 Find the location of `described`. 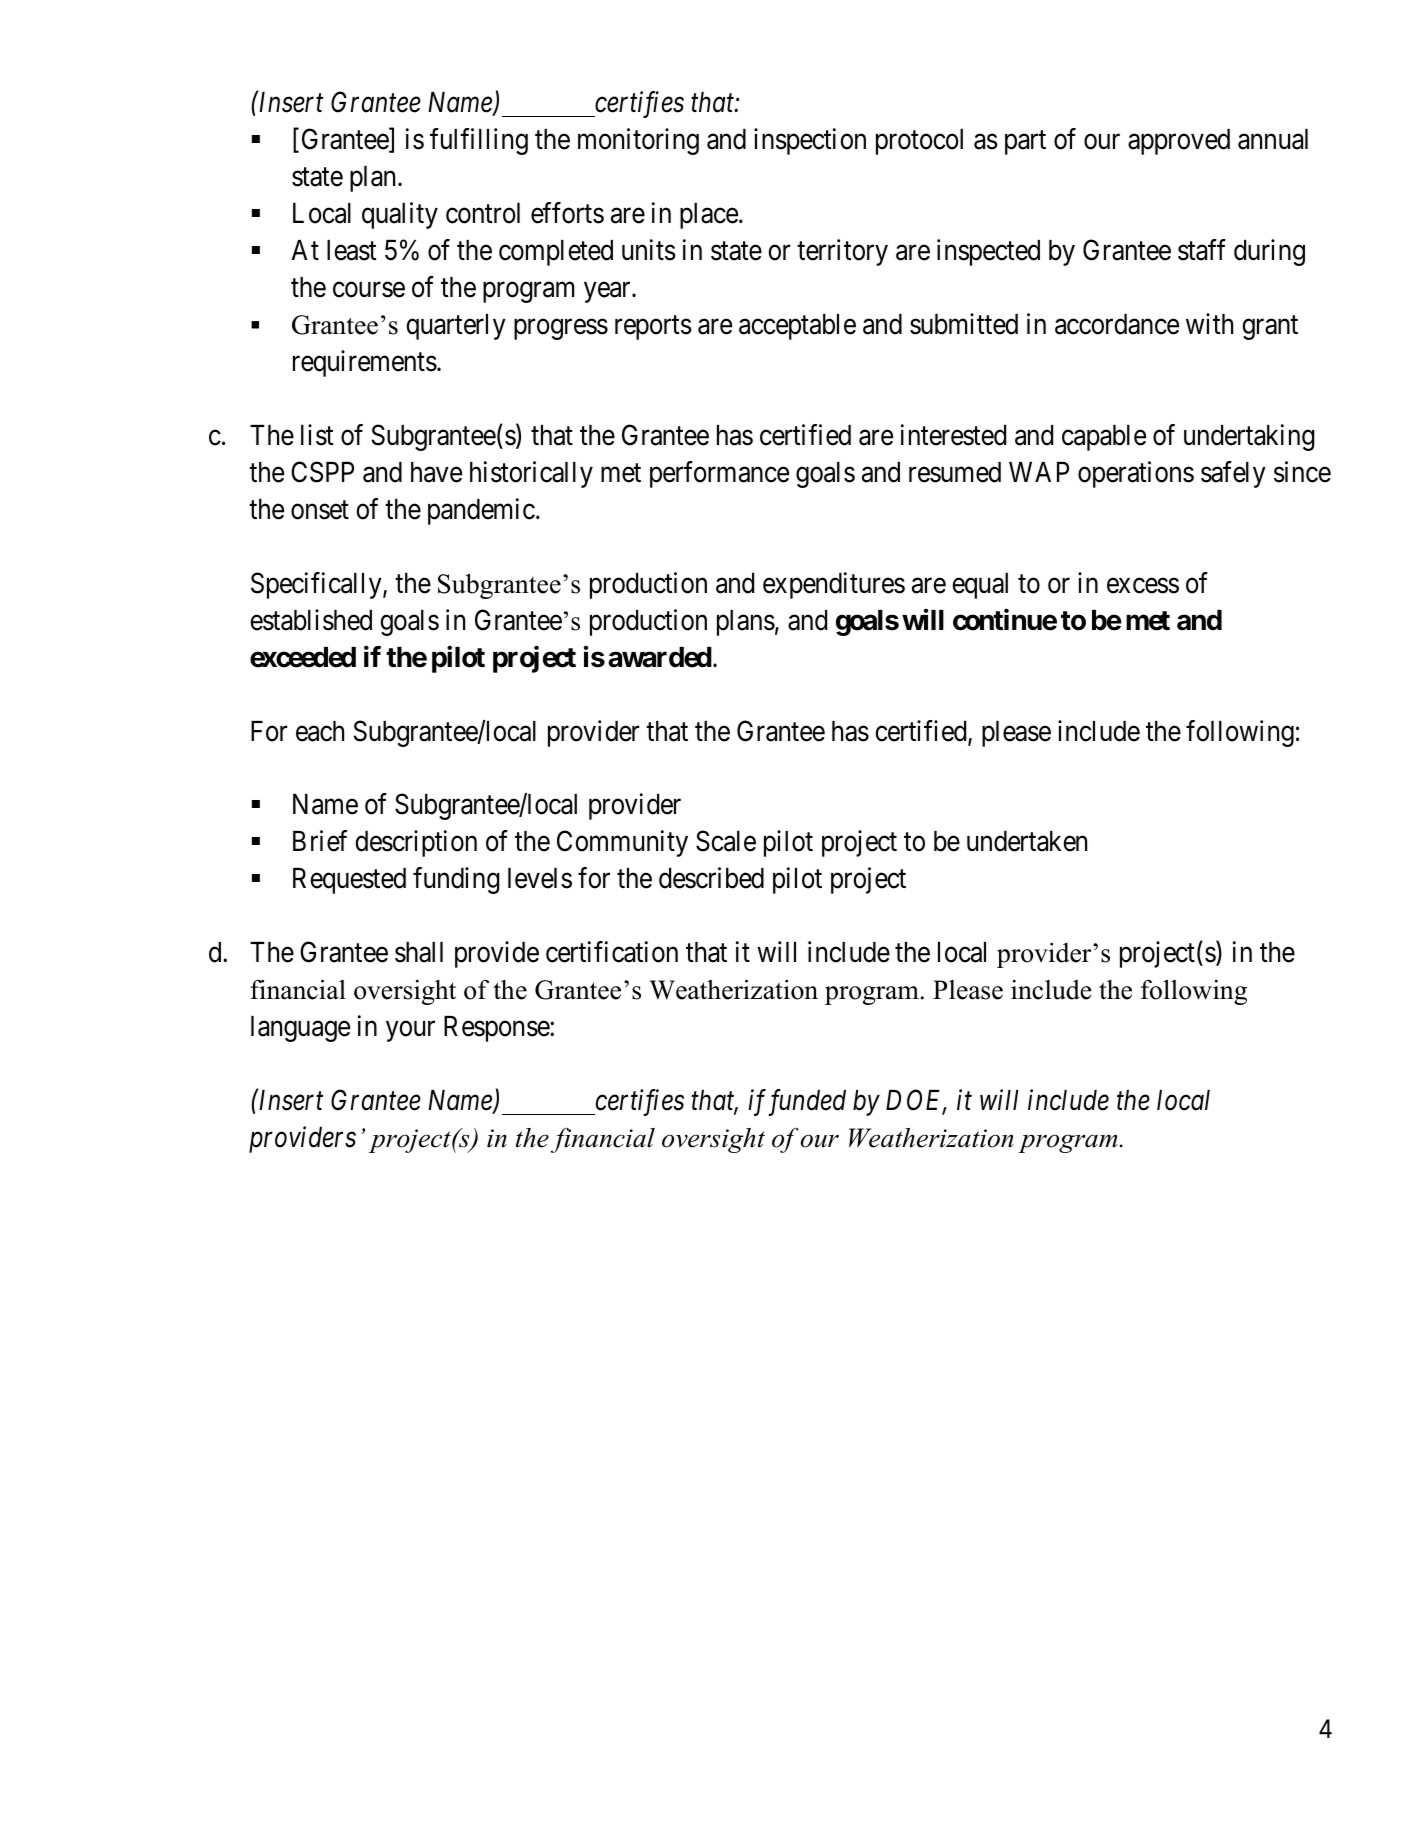

described is located at coordinates (711, 878).
